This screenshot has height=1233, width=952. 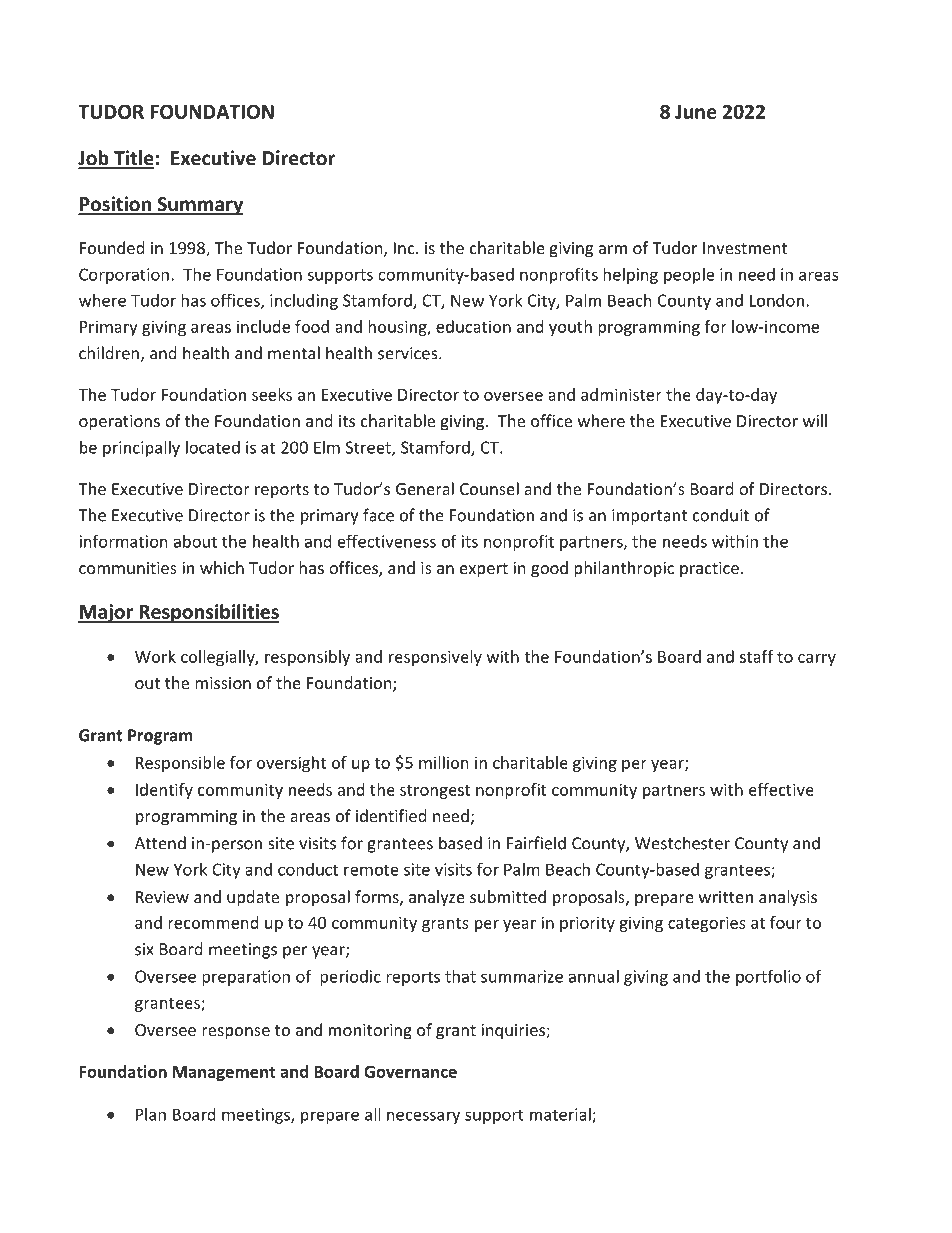 I want to click on June, so click(x=696, y=112).
